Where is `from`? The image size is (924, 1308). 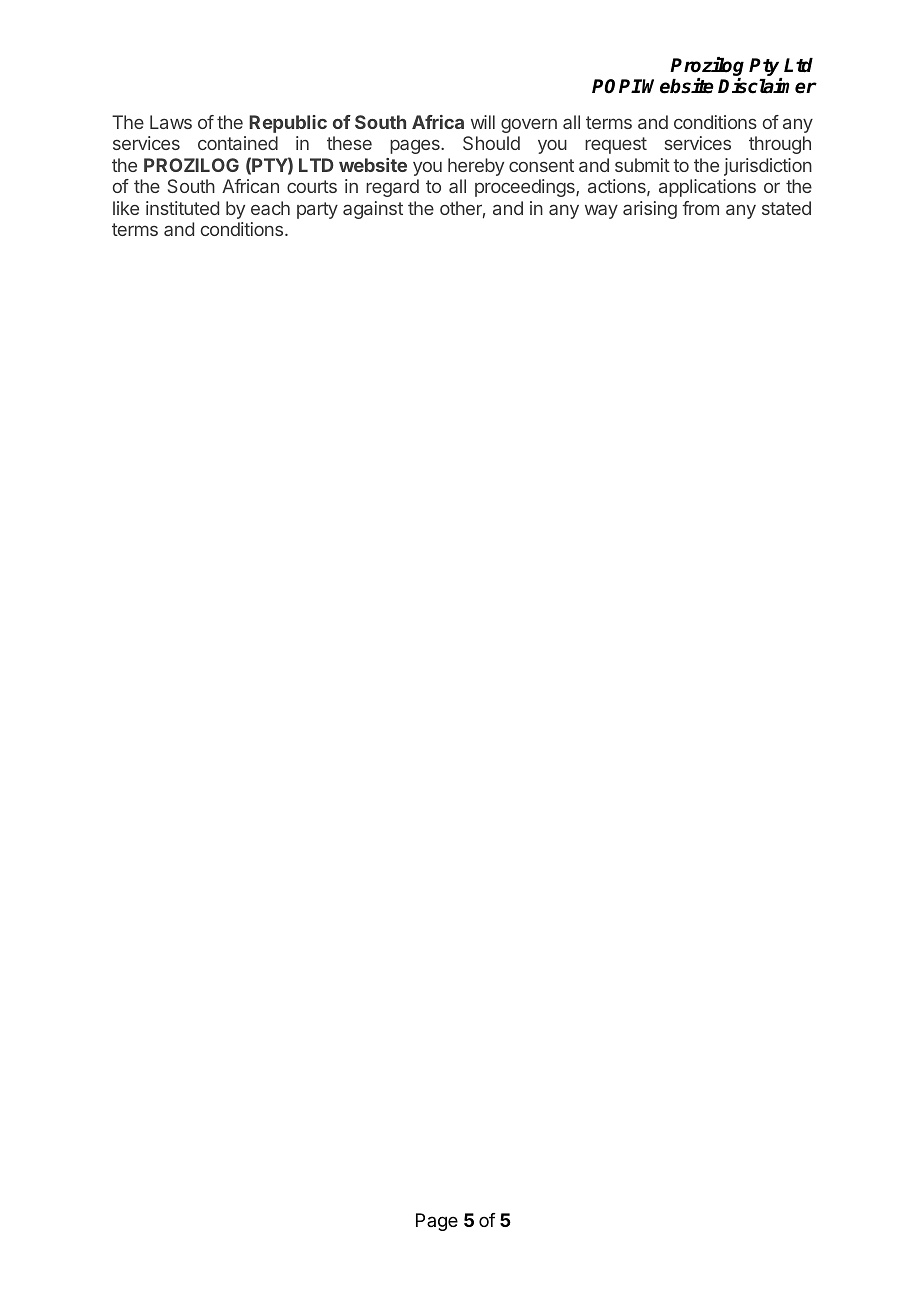
from is located at coordinates (700, 208).
